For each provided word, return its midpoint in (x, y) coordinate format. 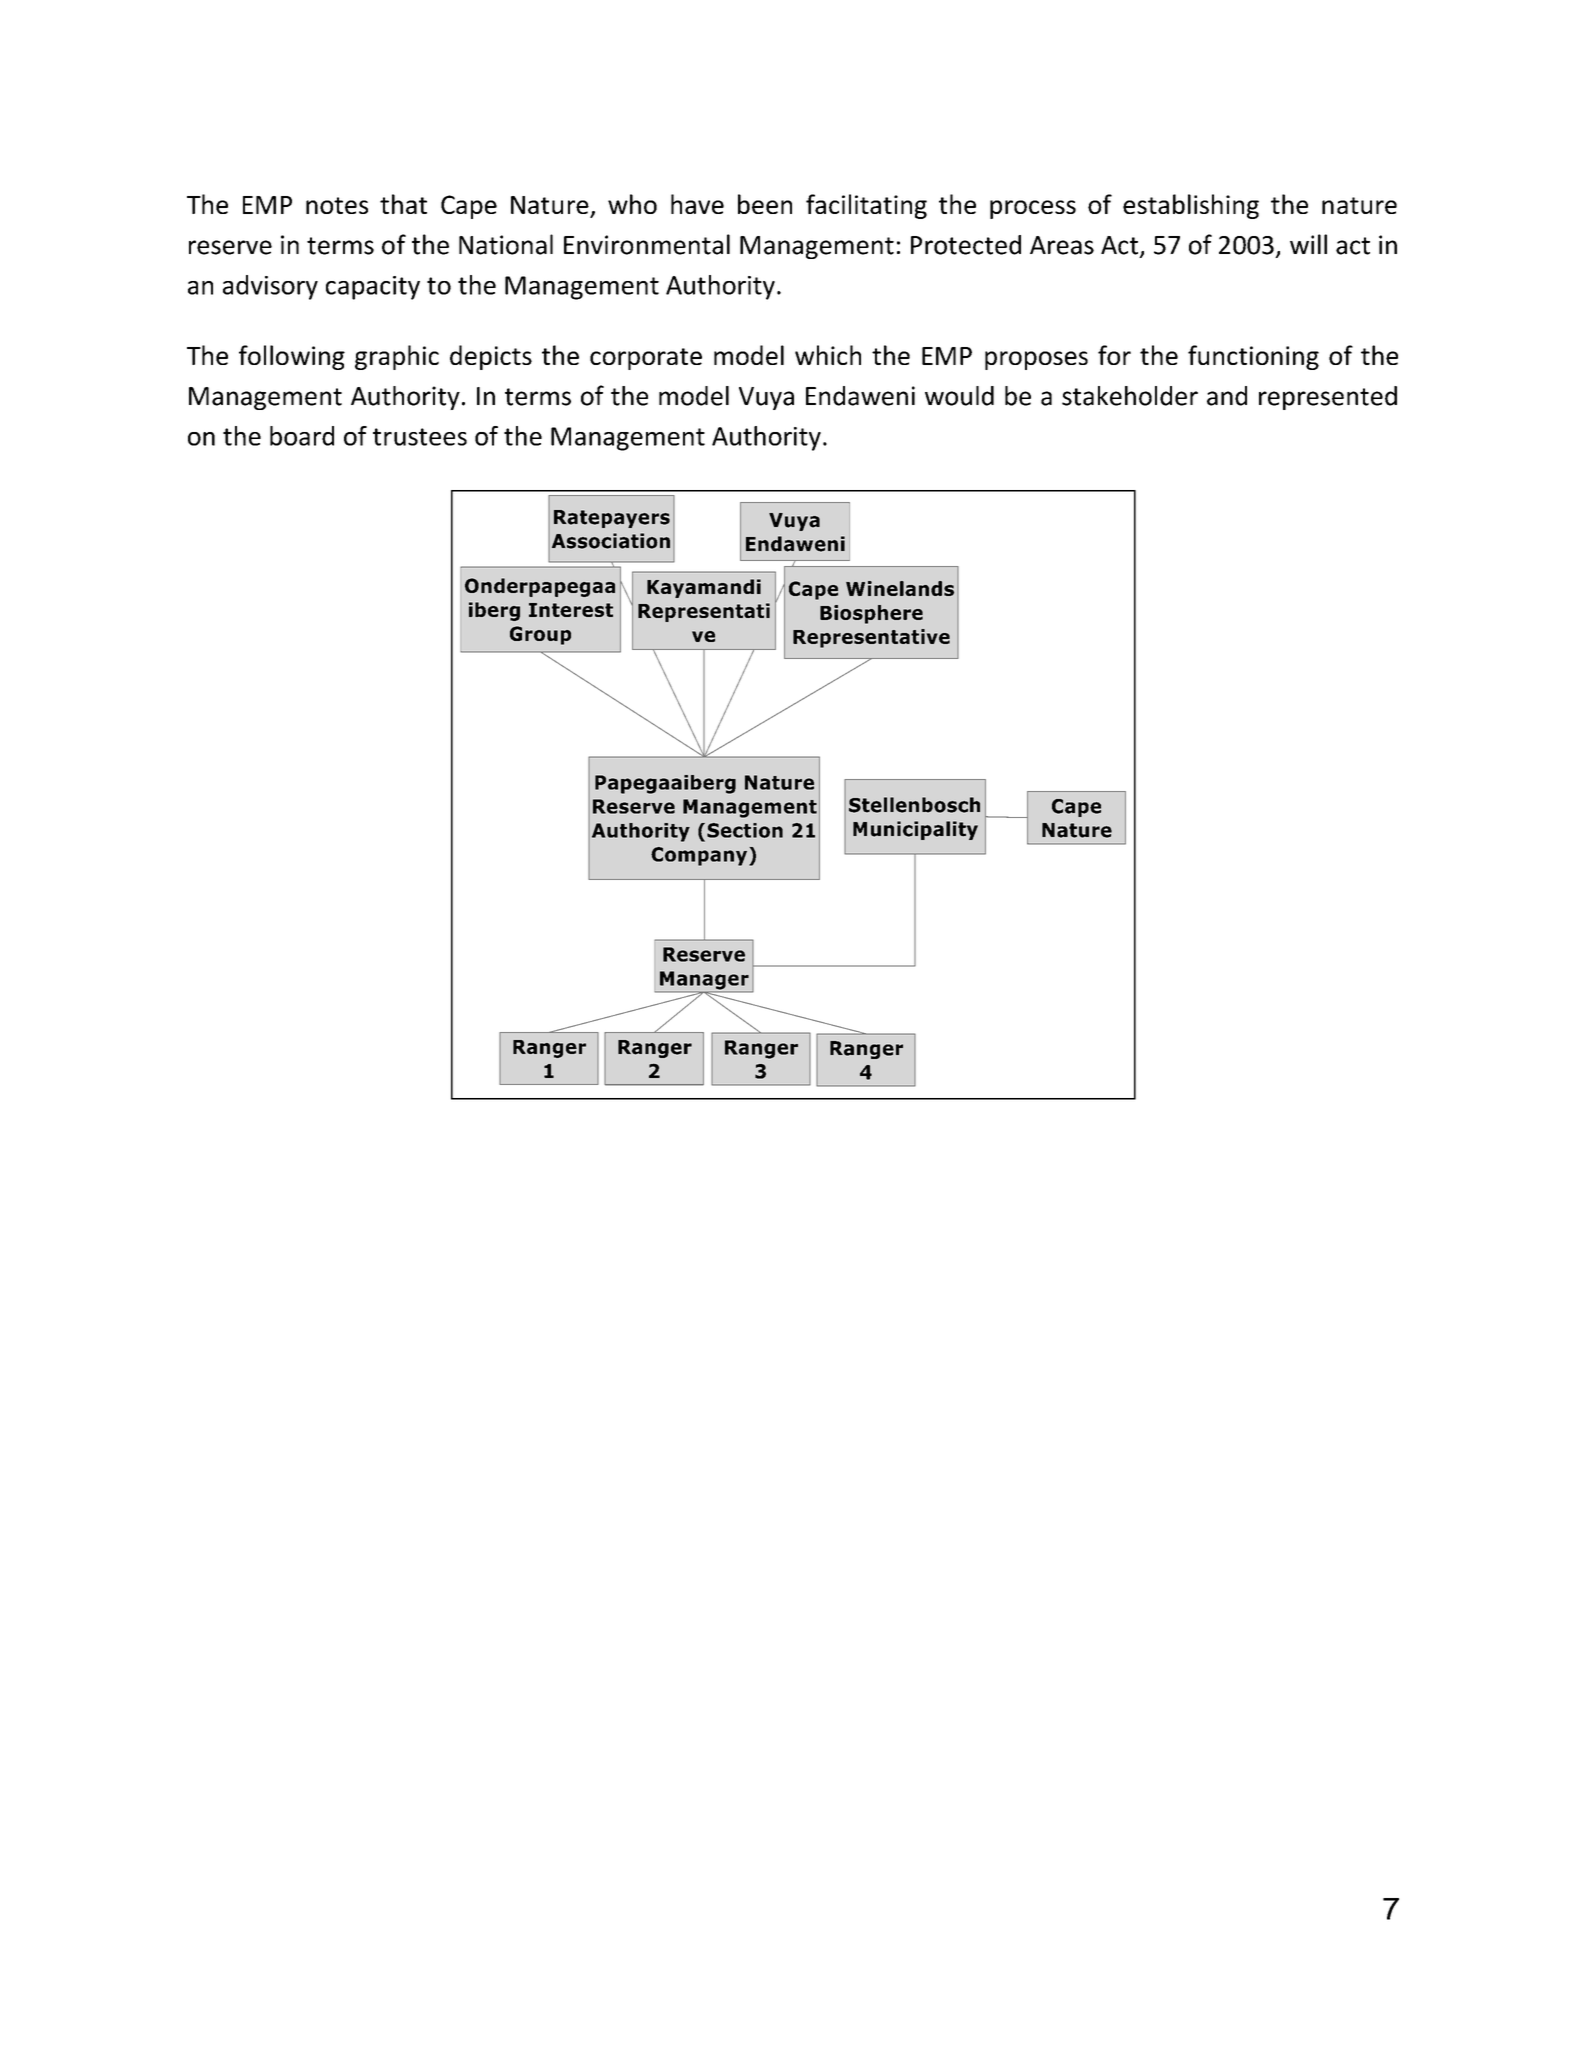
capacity (373, 288)
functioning (1253, 357)
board (302, 436)
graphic (397, 357)
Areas (1062, 245)
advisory (270, 287)
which (828, 355)
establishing (1191, 206)
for (1114, 355)
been (765, 204)
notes (337, 205)
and (1227, 396)
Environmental (647, 244)
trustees (420, 437)
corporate (646, 359)
